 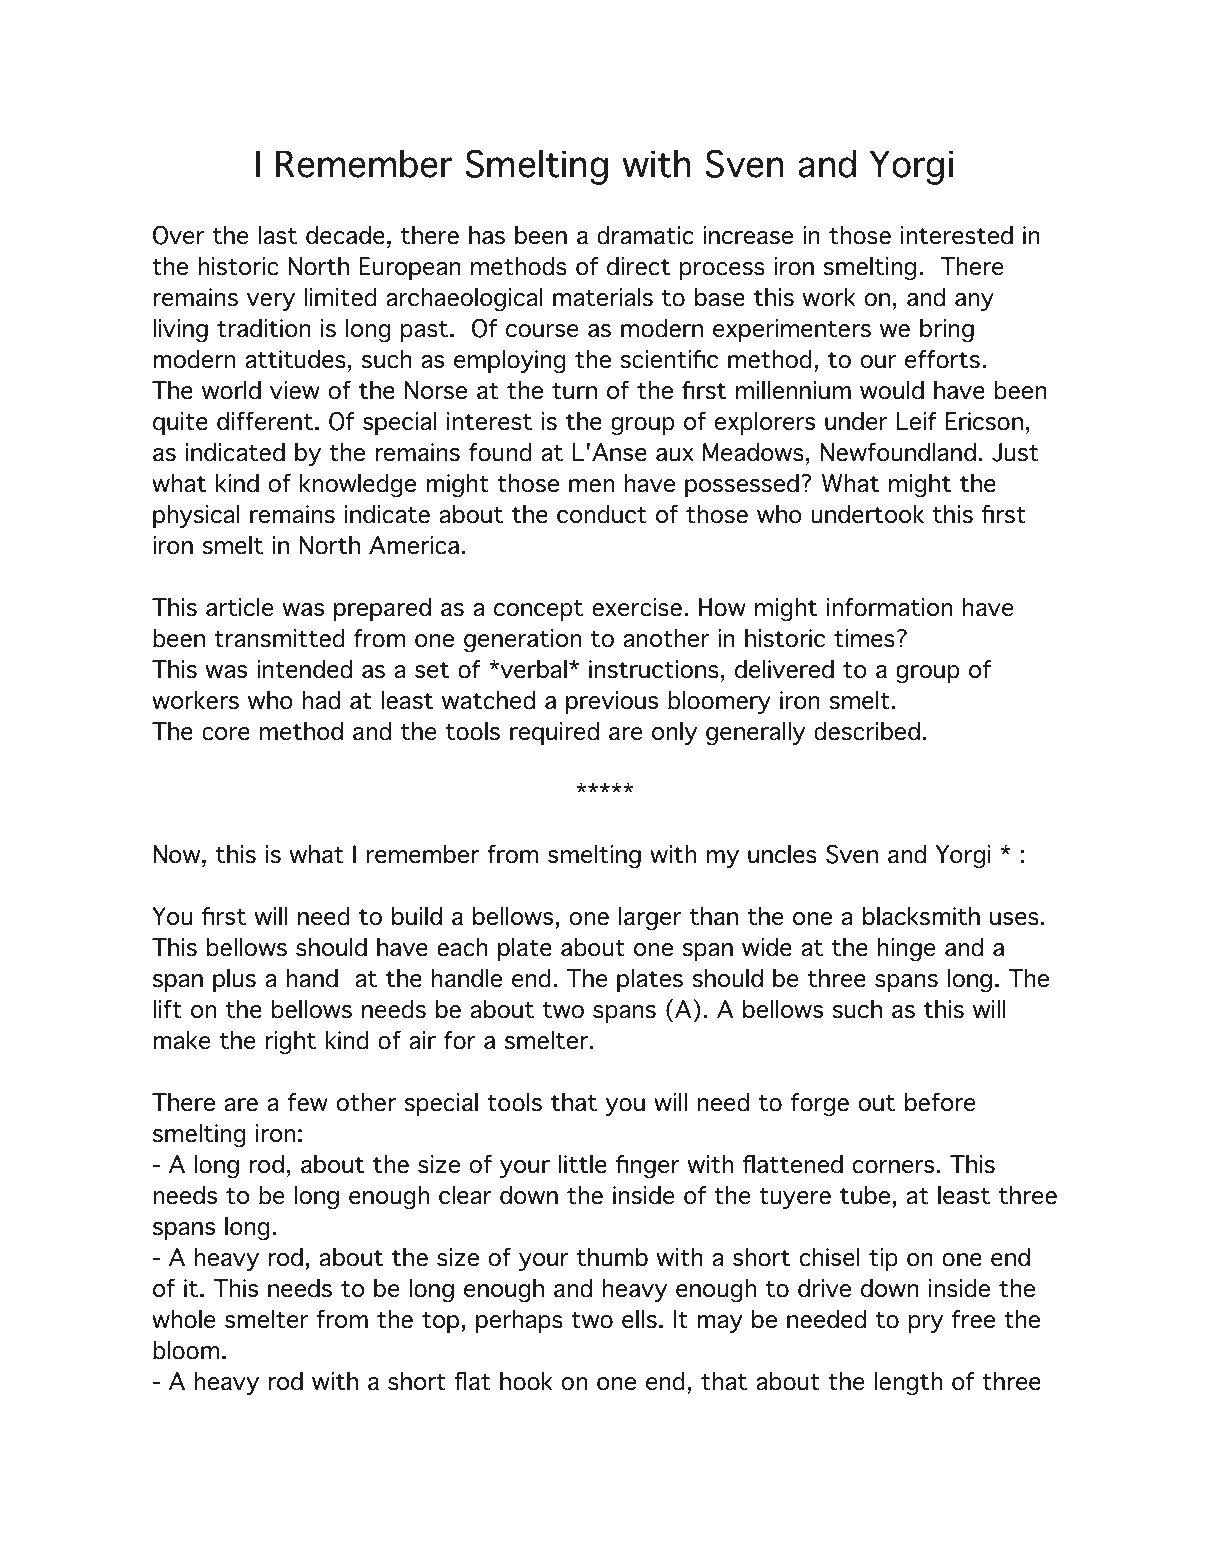 I want to click on very, so click(x=271, y=302).
